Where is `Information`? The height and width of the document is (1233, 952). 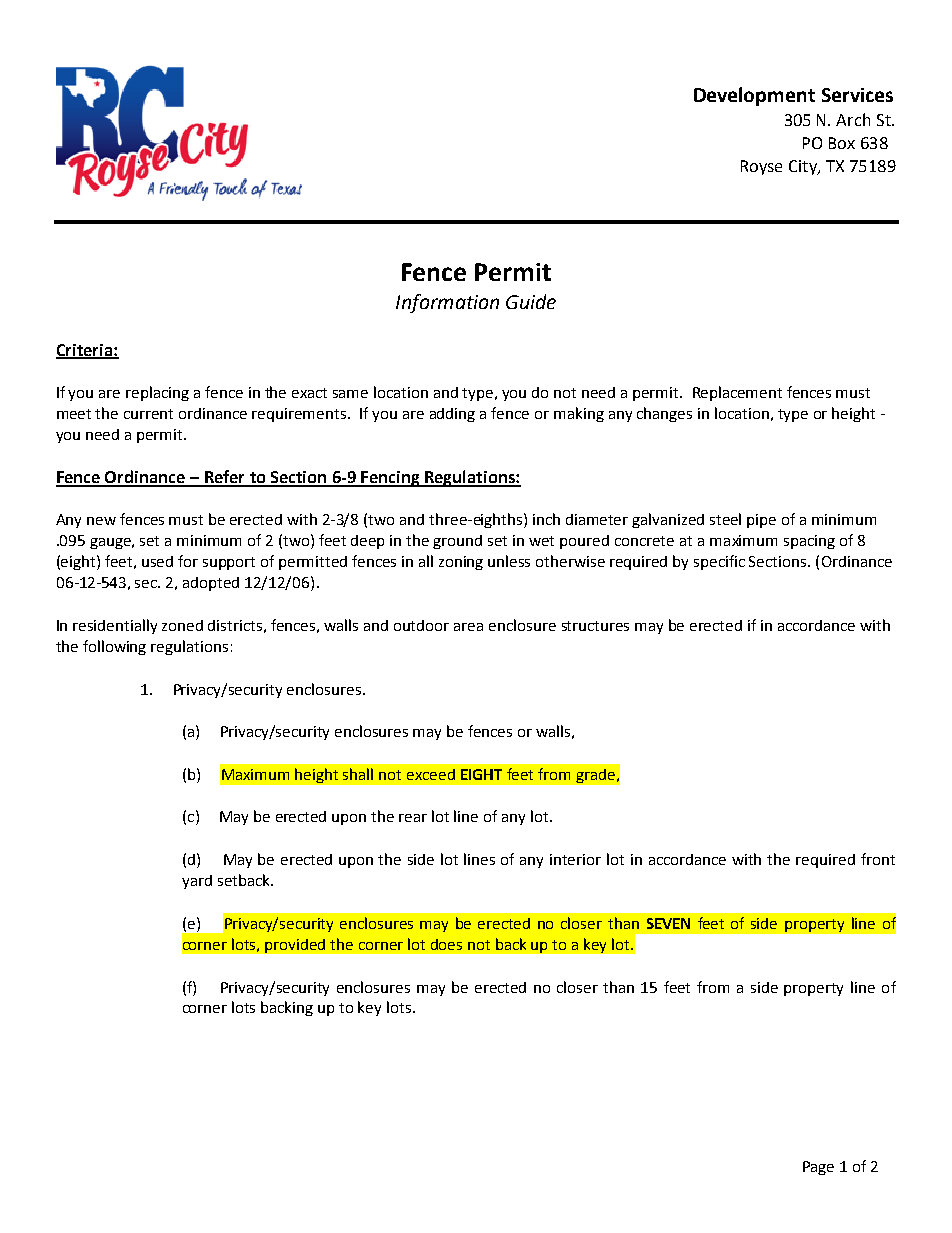
Information is located at coordinates (447, 303).
